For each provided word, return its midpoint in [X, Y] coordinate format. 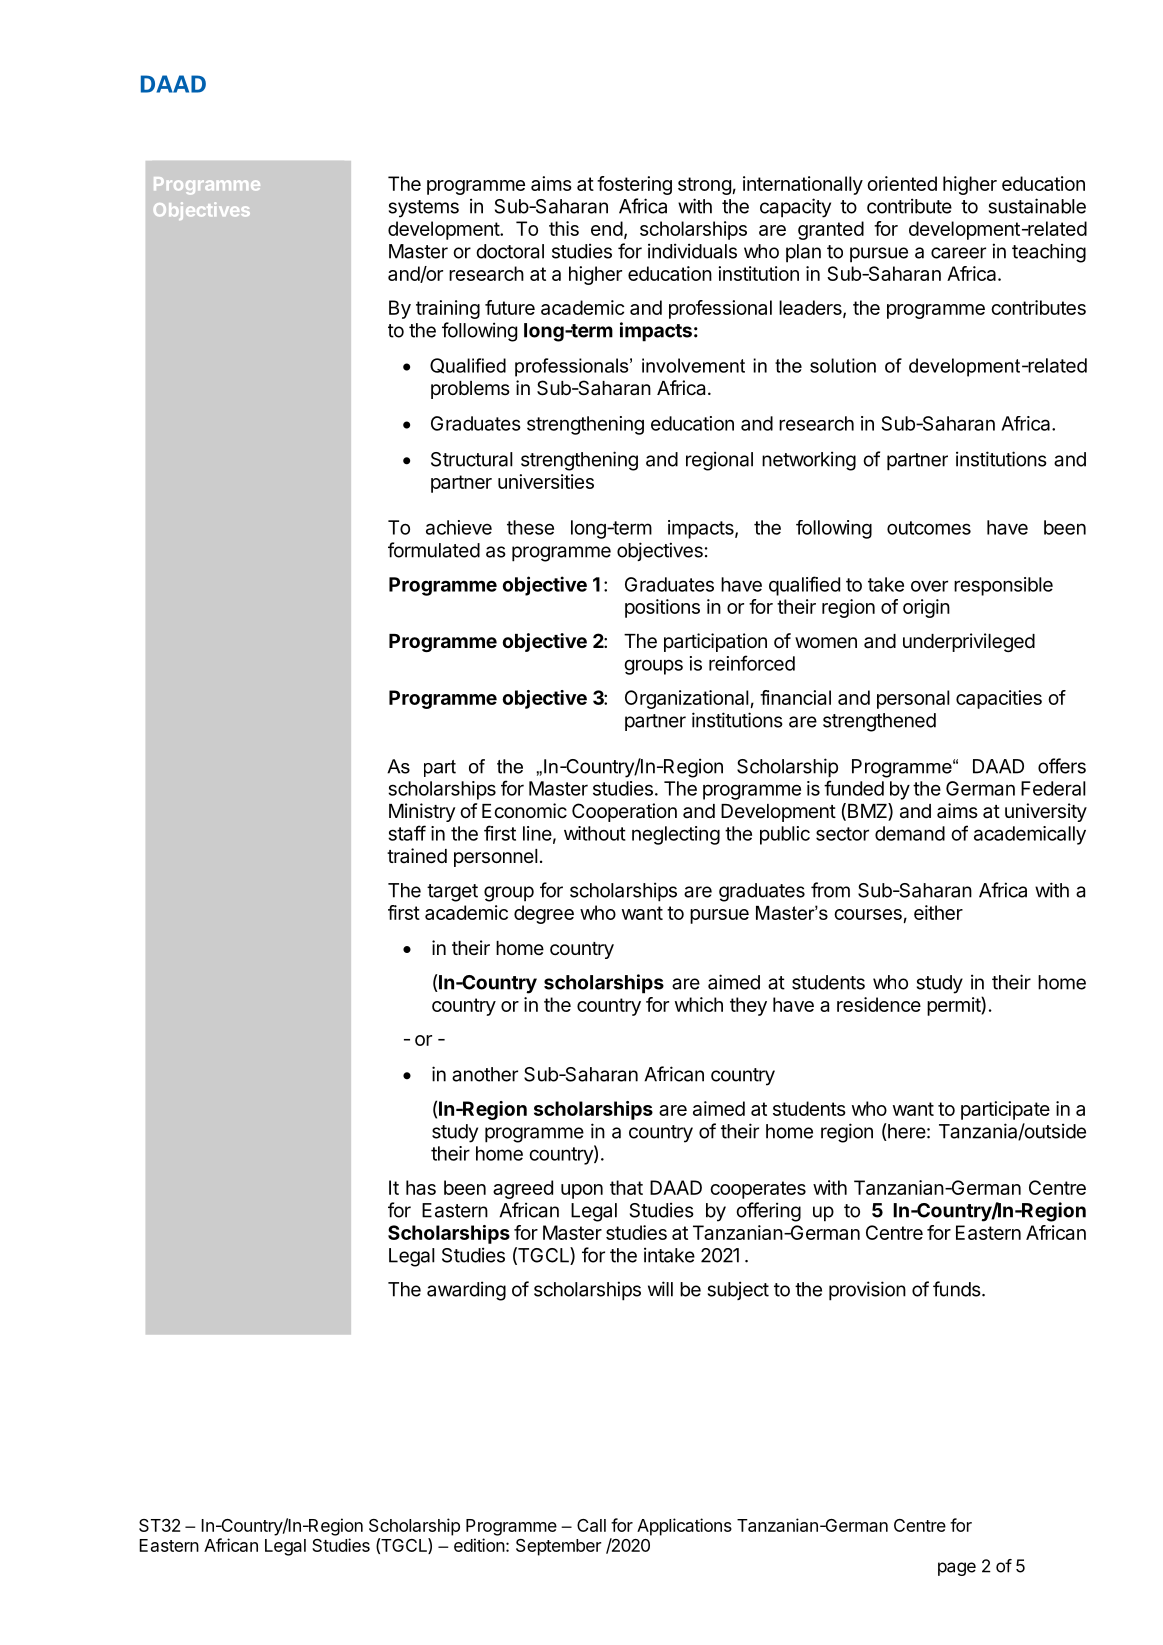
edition [479, 1545]
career [958, 253]
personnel [496, 858]
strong [704, 186]
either [938, 912]
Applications [684, 1527]
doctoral [510, 251]
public [785, 835]
